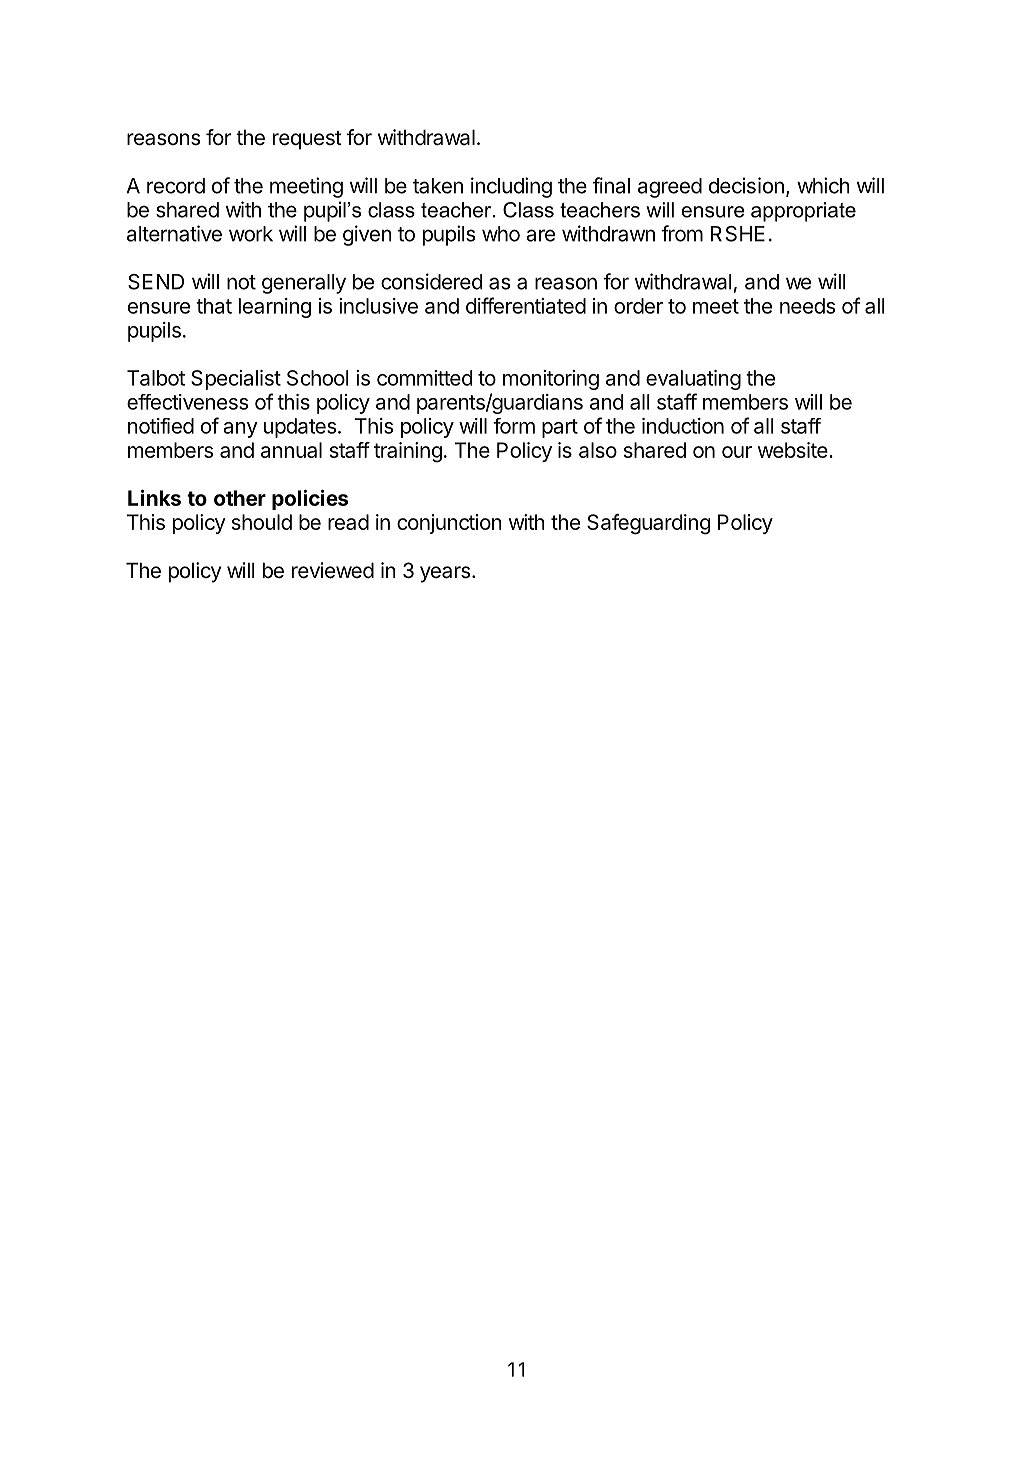  I want to click on work, so click(251, 234).
